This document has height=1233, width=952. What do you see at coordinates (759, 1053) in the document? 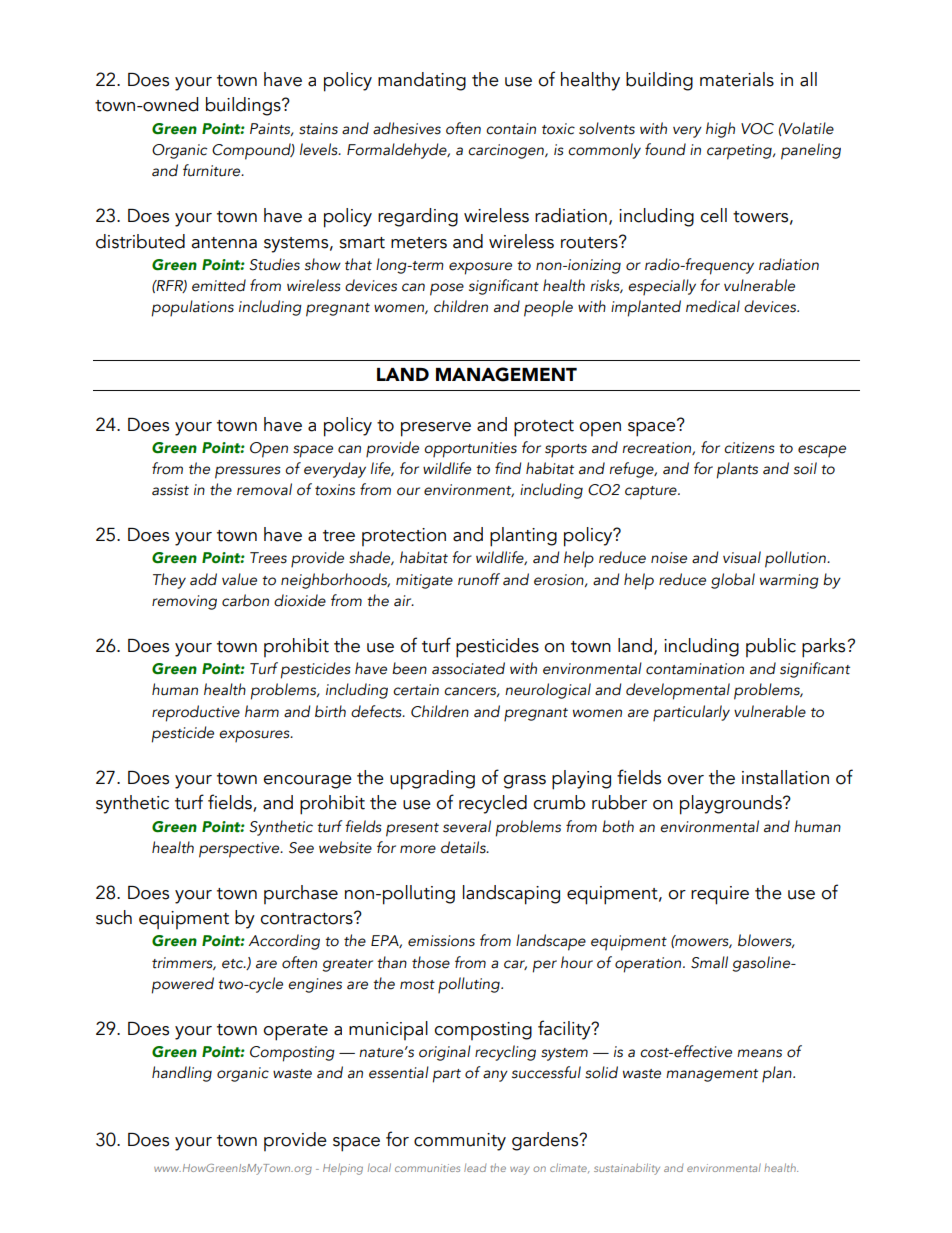
I see `means` at bounding box center [759, 1053].
